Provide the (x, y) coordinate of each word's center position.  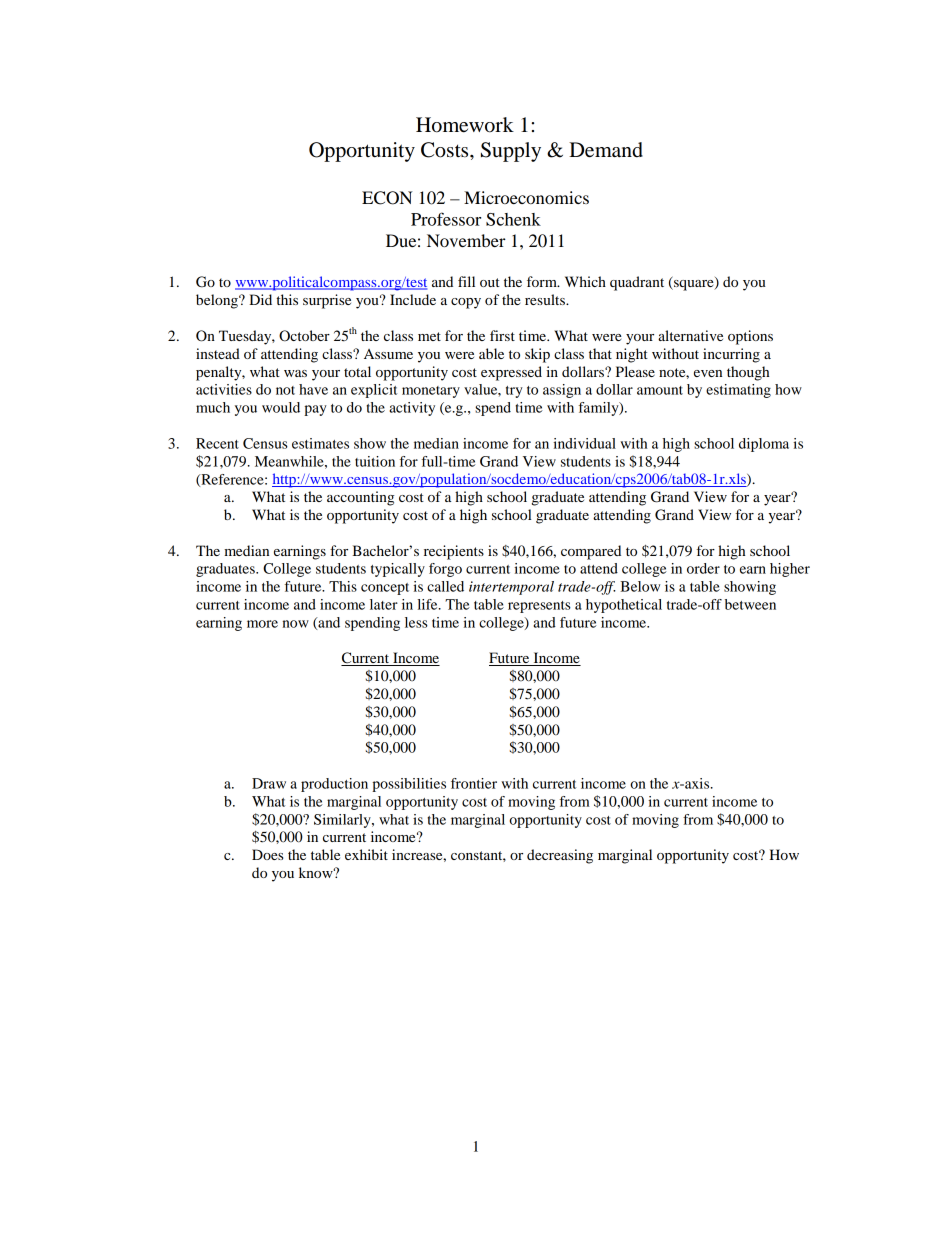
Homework (465, 125)
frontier (474, 783)
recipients (454, 552)
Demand (606, 150)
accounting (360, 498)
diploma (764, 445)
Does (267, 854)
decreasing (560, 856)
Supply (511, 152)
